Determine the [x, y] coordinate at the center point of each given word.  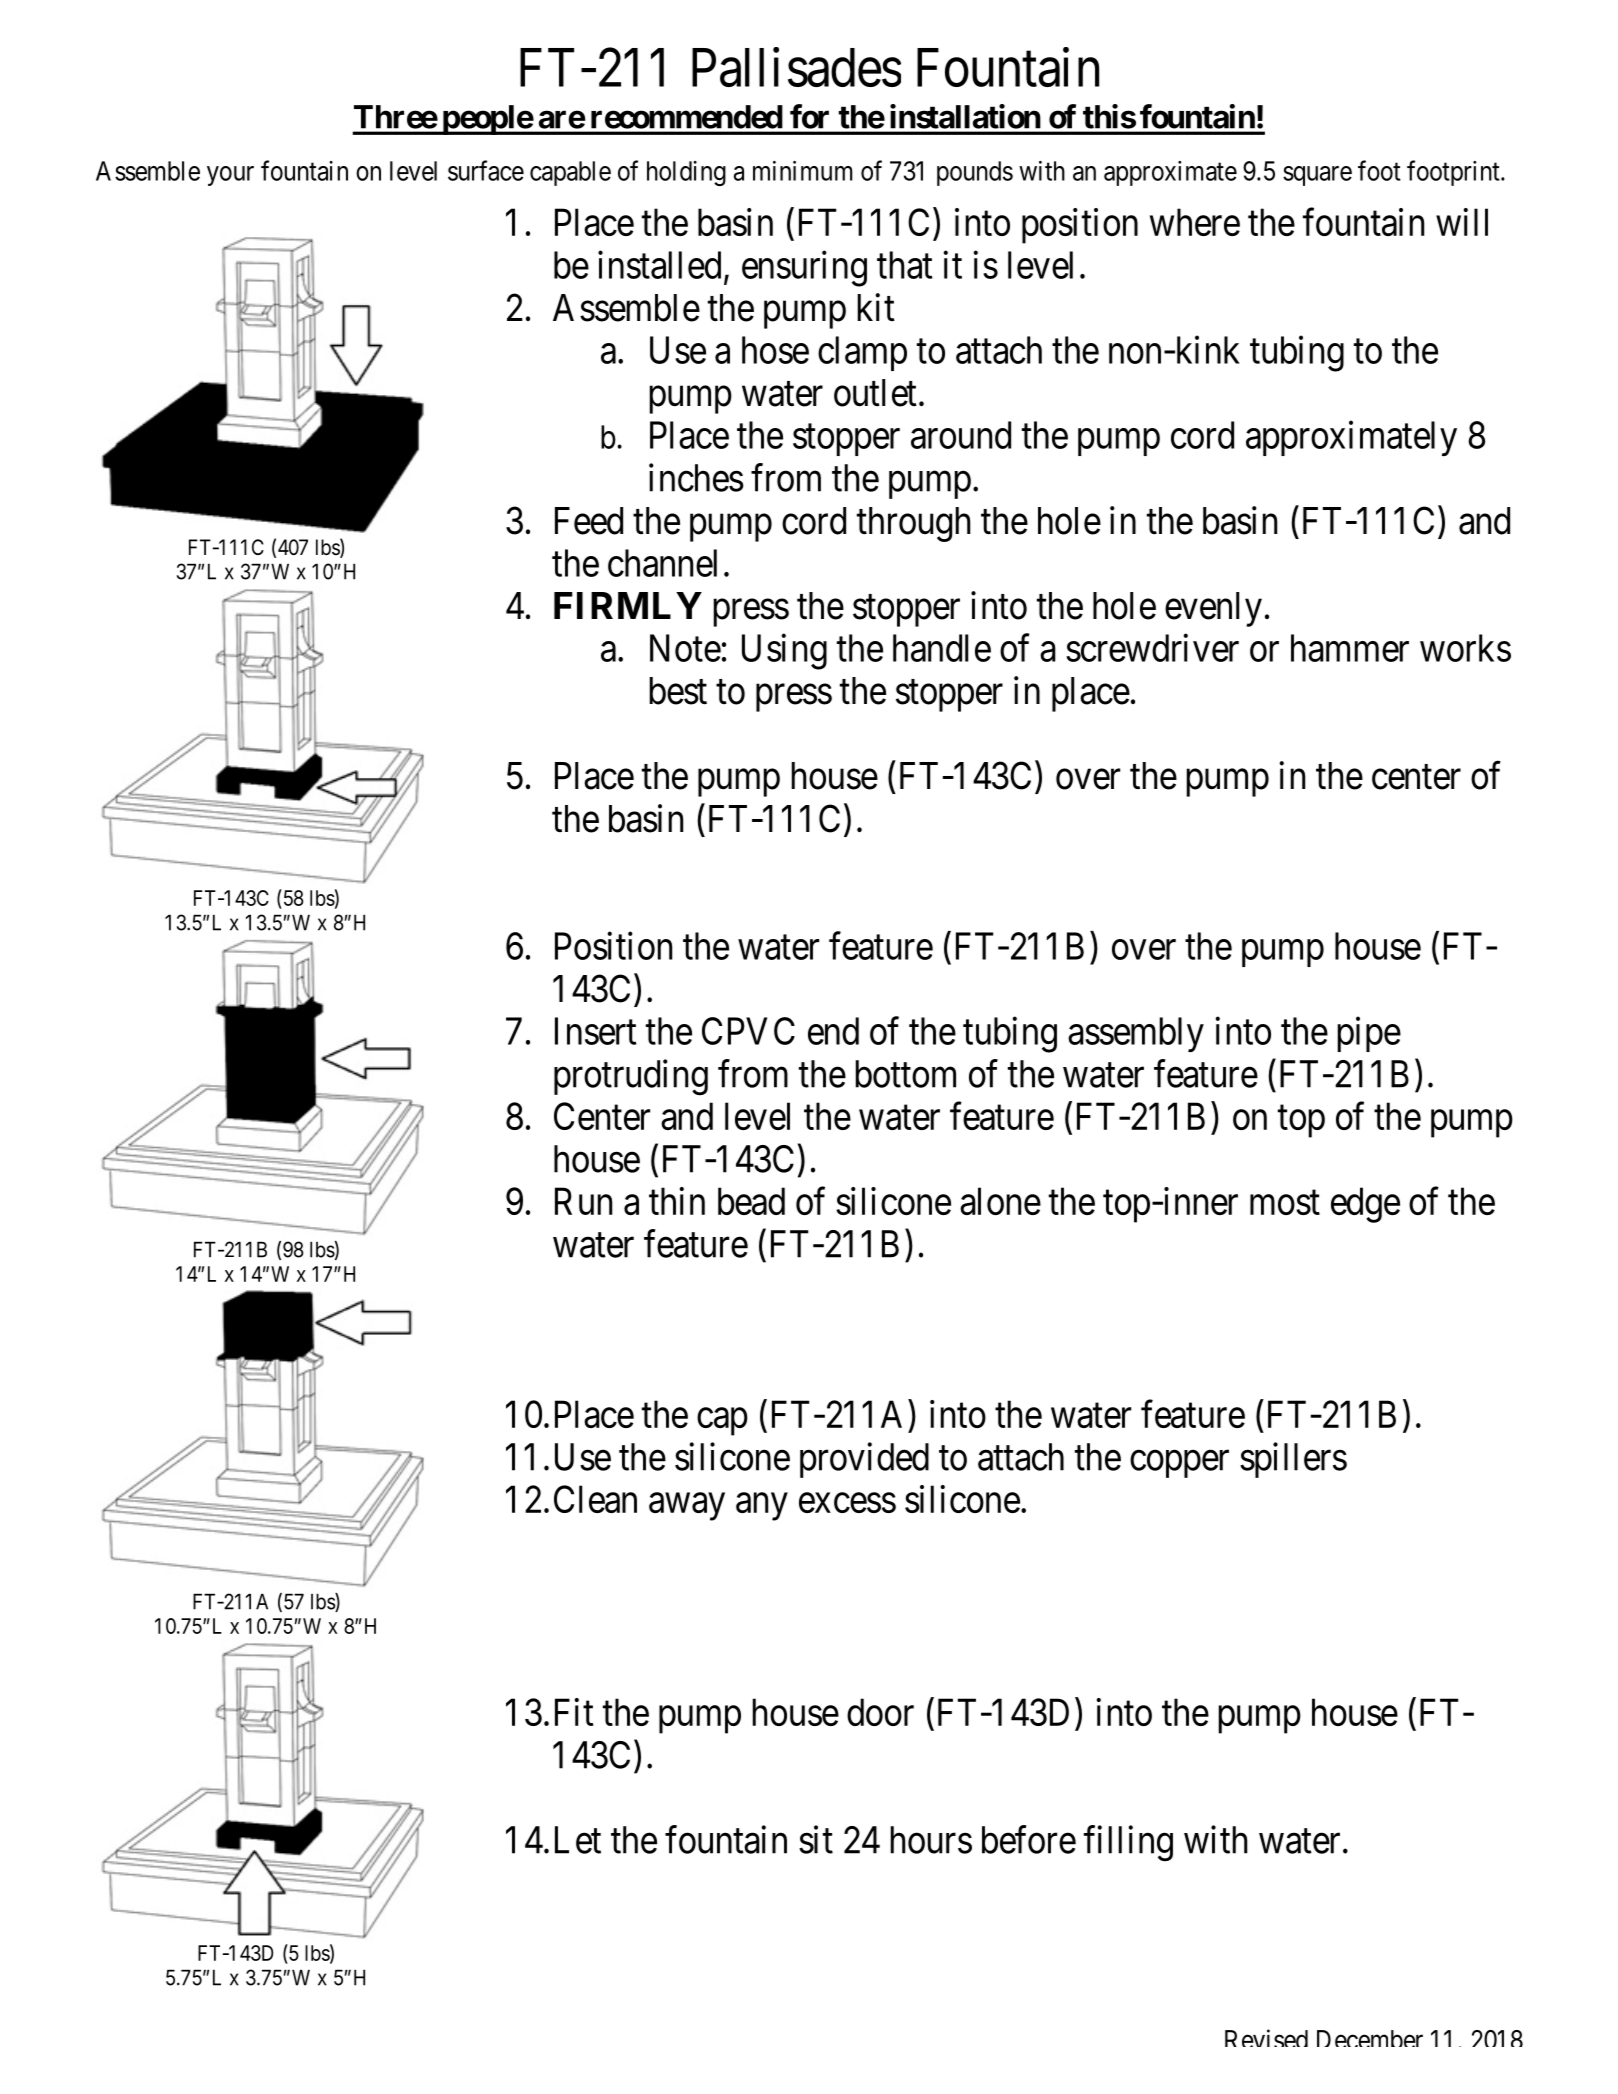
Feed [589, 521]
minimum [802, 171]
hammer [1350, 648]
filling [1128, 1843]
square [1317, 176]
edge [1365, 1205]
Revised [1266, 2038]
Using [784, 652]
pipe [1369, 1034]
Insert [595, 1031]
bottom [905, 1074]
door [880, 1712]
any [762, 1507]
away [687, 1507]
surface [486, 170]
